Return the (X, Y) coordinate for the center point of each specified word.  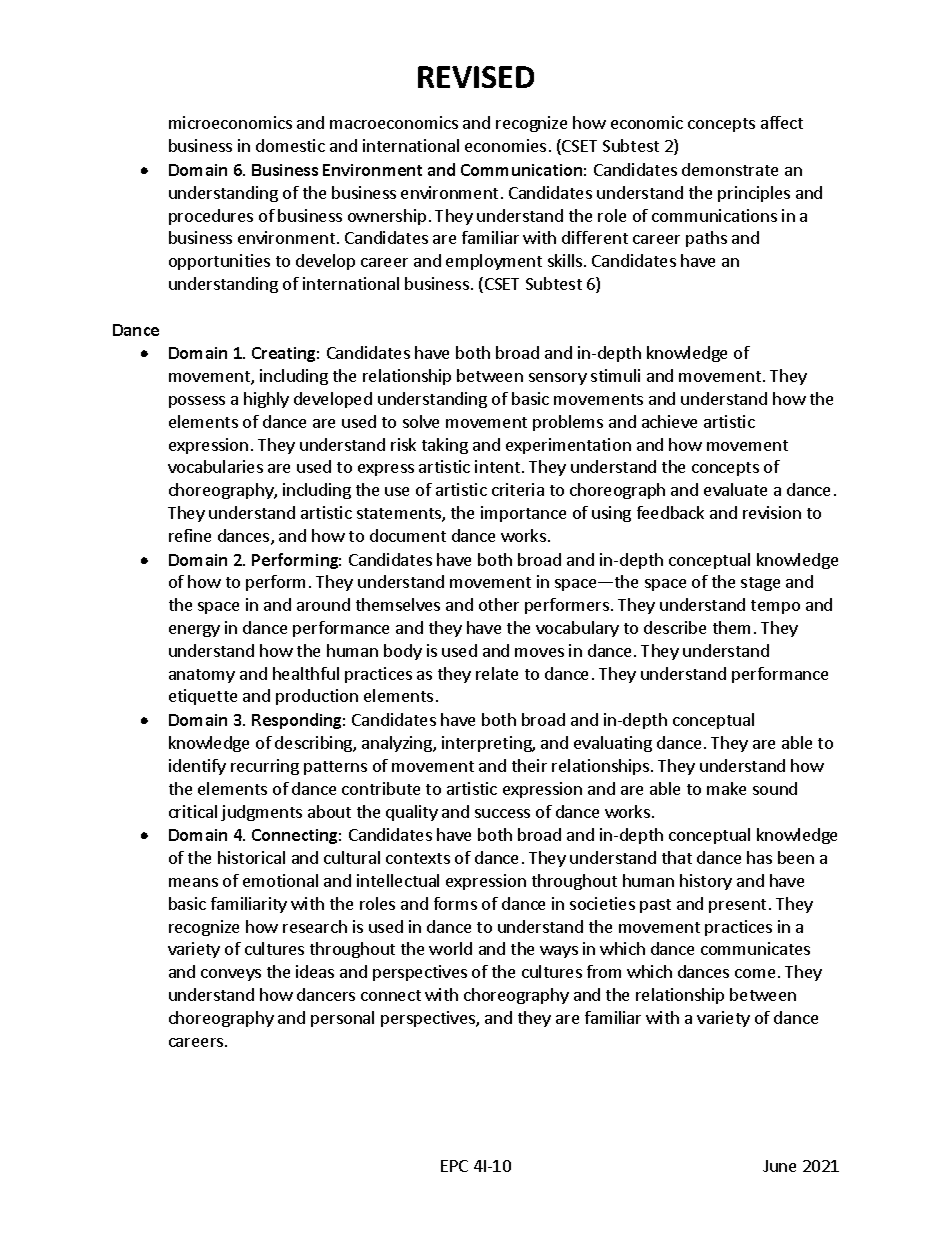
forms (455, 903)
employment (494, 262)
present (737, 906)
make (726, 788)
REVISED (476, 77)
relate (497, 673)
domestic (290, 145)
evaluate (735, 489)
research (315, 926)
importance (523, 514)
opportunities (219, 262)
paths (706, 239)
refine (190, 535)
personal (342, 1019)
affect (782, 122)
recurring (265, 767)
